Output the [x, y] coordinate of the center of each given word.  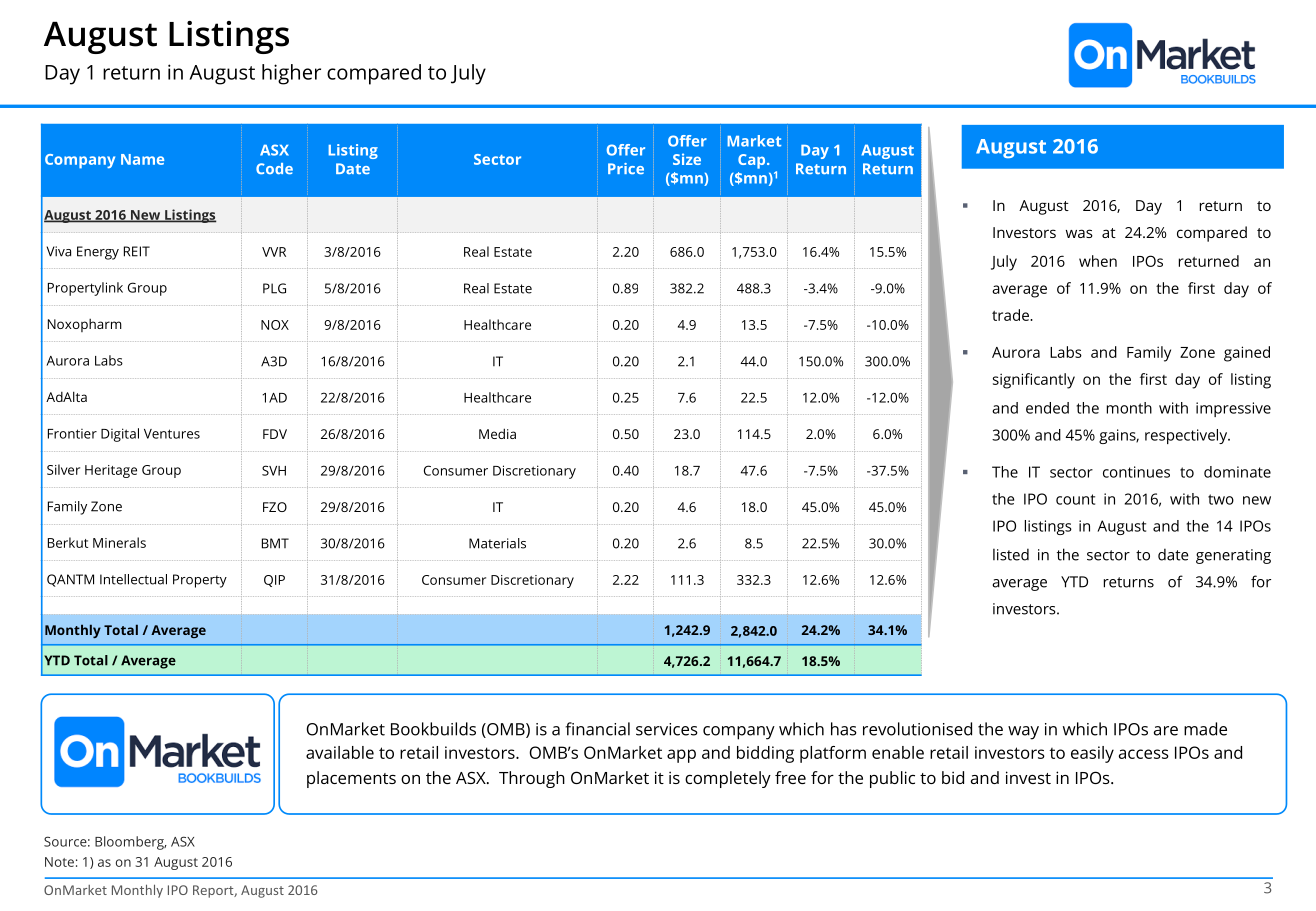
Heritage [111, 471]
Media [497, 433]
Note [59, 862]
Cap [753, 161]
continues [1136, 472]
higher [291, 74]
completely [728, 779]
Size [687, 159]
